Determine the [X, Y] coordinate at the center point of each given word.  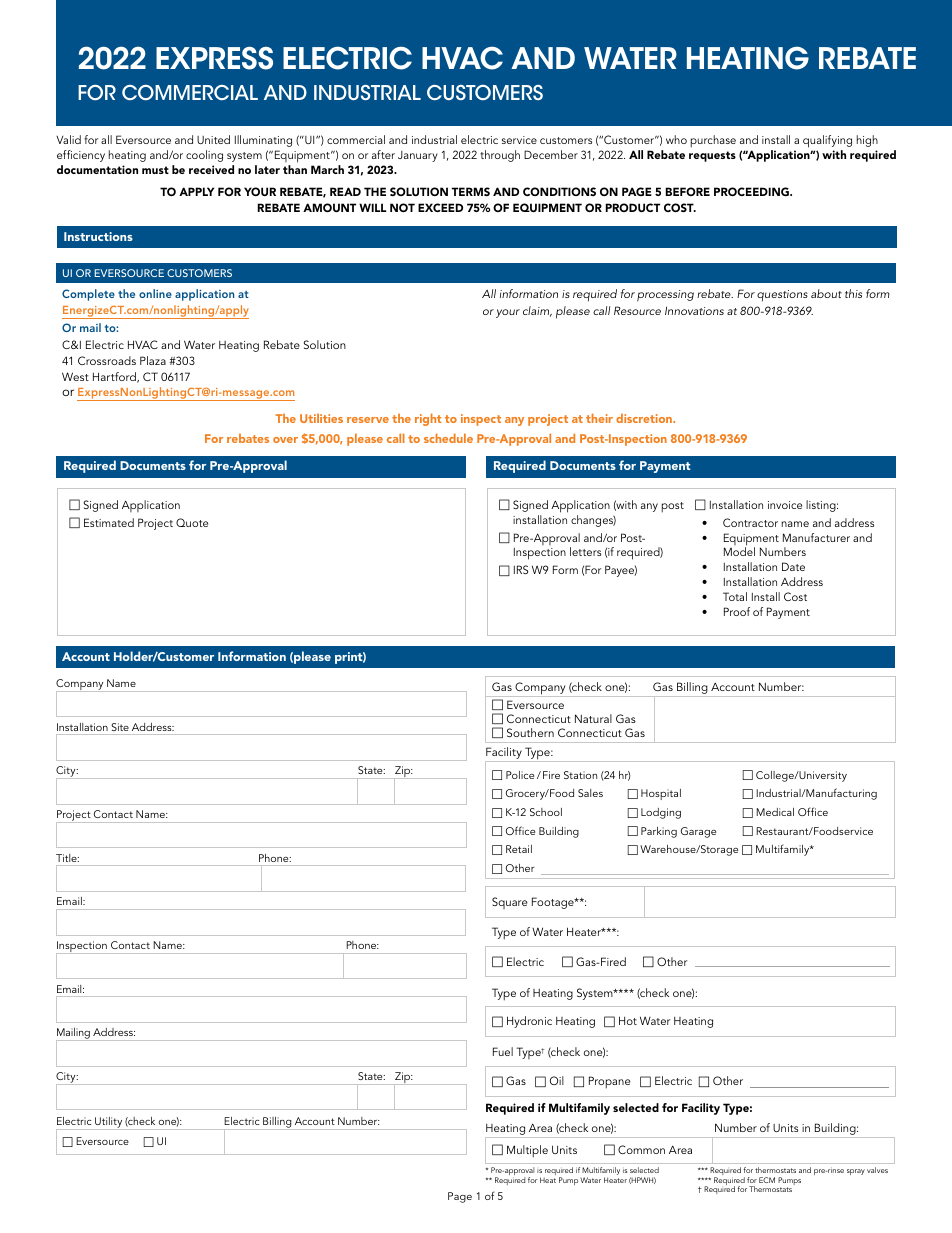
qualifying [827, 141]
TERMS [471, 191]
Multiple [527, 1151]
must [155, 170]
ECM [767, 1180]
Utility [109, 1123]
